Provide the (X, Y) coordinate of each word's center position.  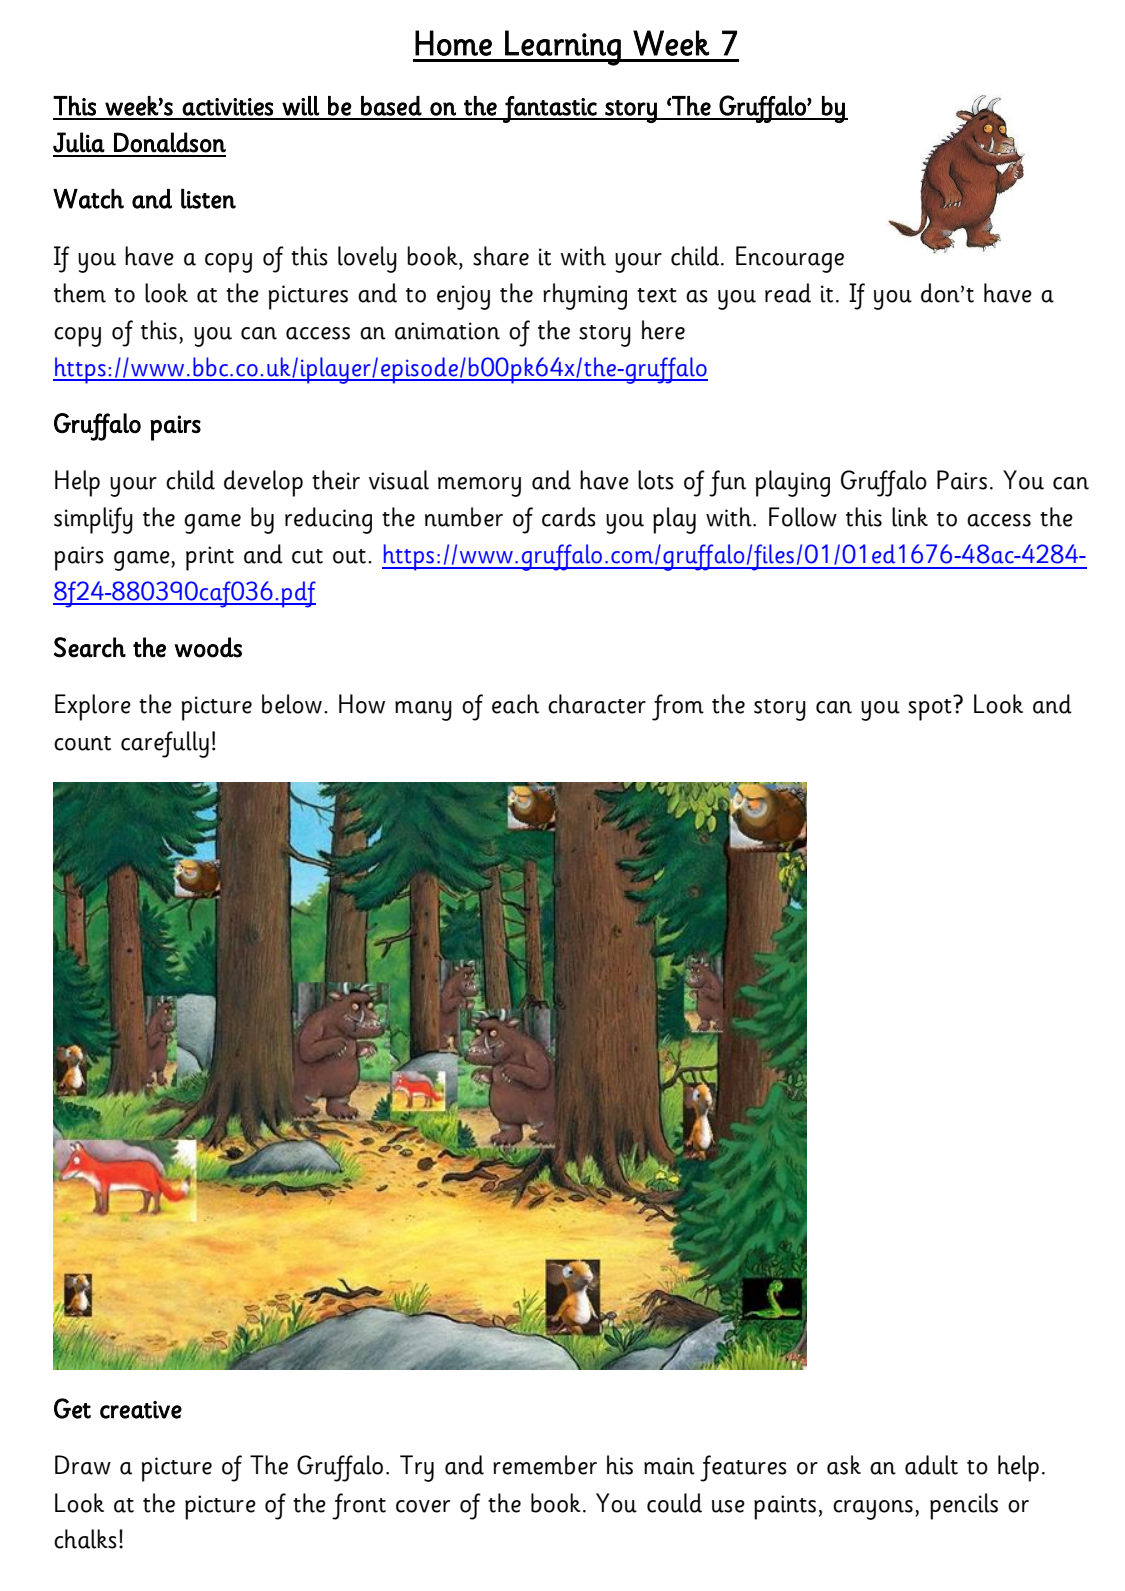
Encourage (790, 259)
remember (545, 1465)
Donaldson (170, 142)
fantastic (550, 109)
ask (844, 1465)
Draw (83, 1465)
